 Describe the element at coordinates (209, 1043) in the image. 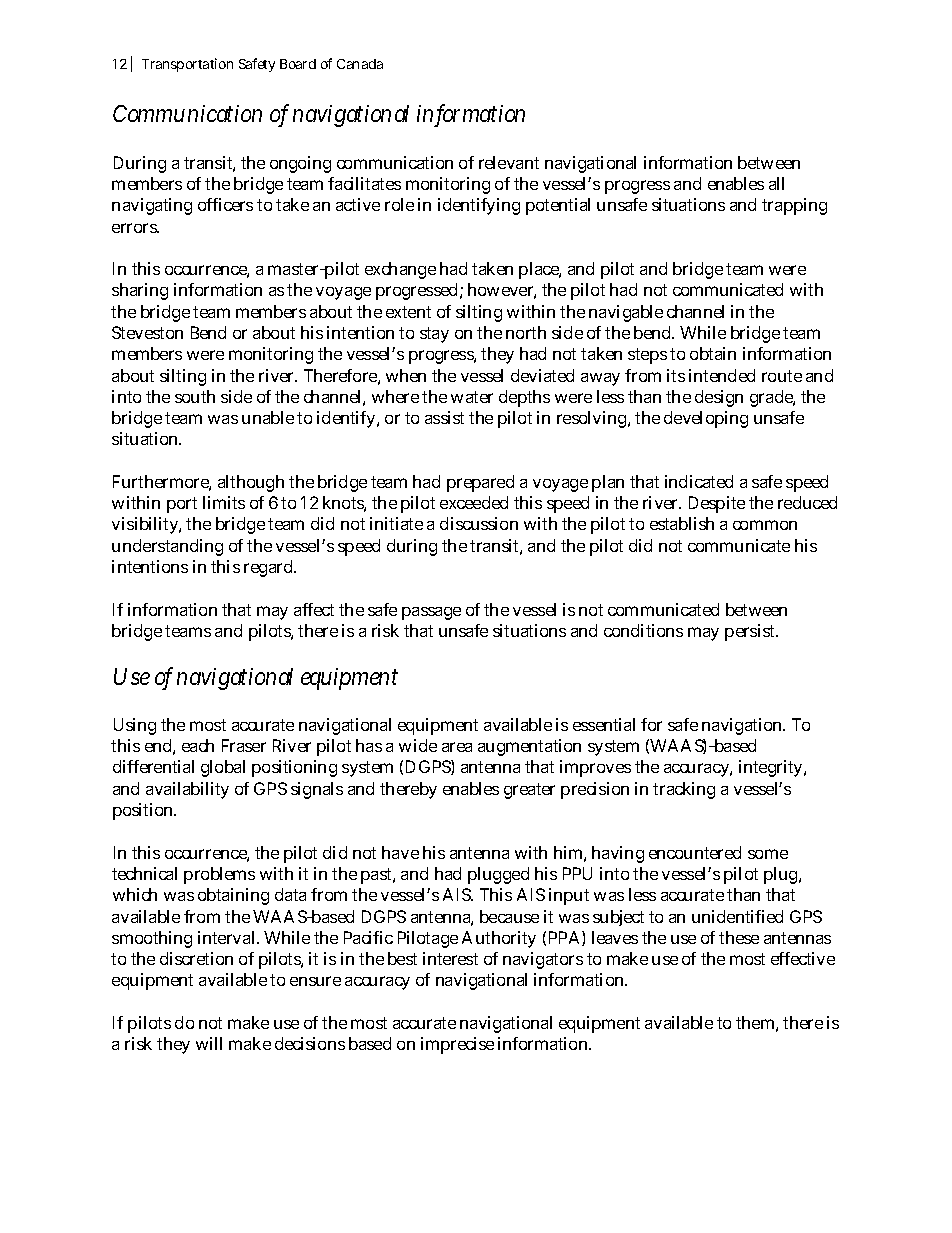

I see `will` at that location.
